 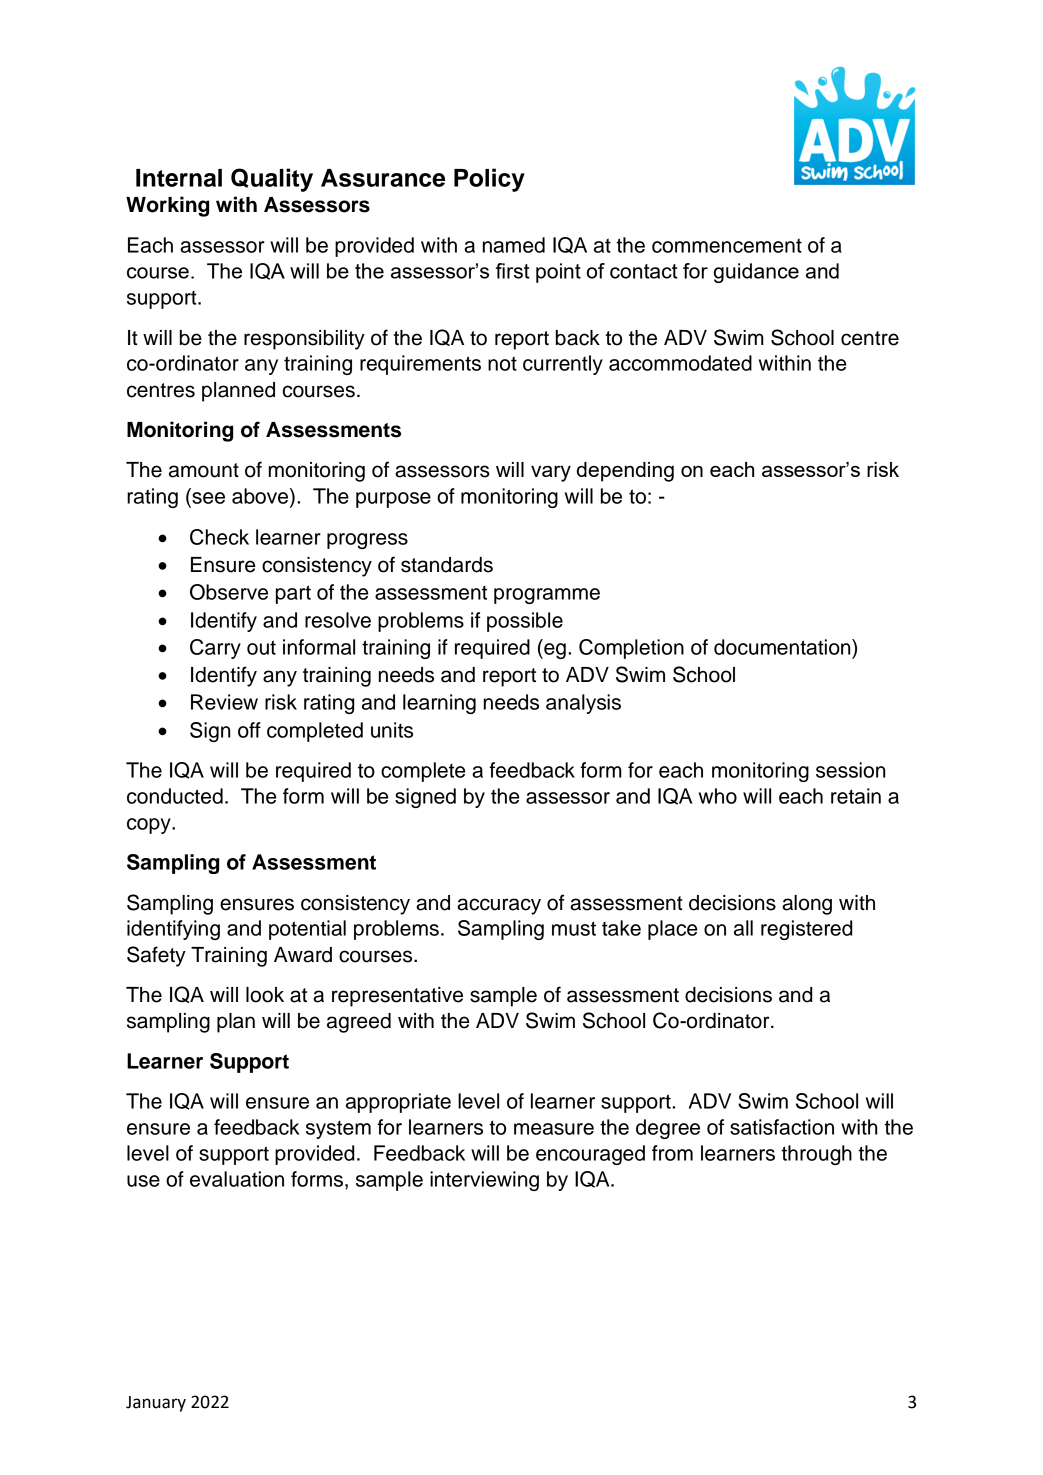 What do you see at coordinates (727, 245) in the image?
I see `commencement` at bounding box center [727, 245].
